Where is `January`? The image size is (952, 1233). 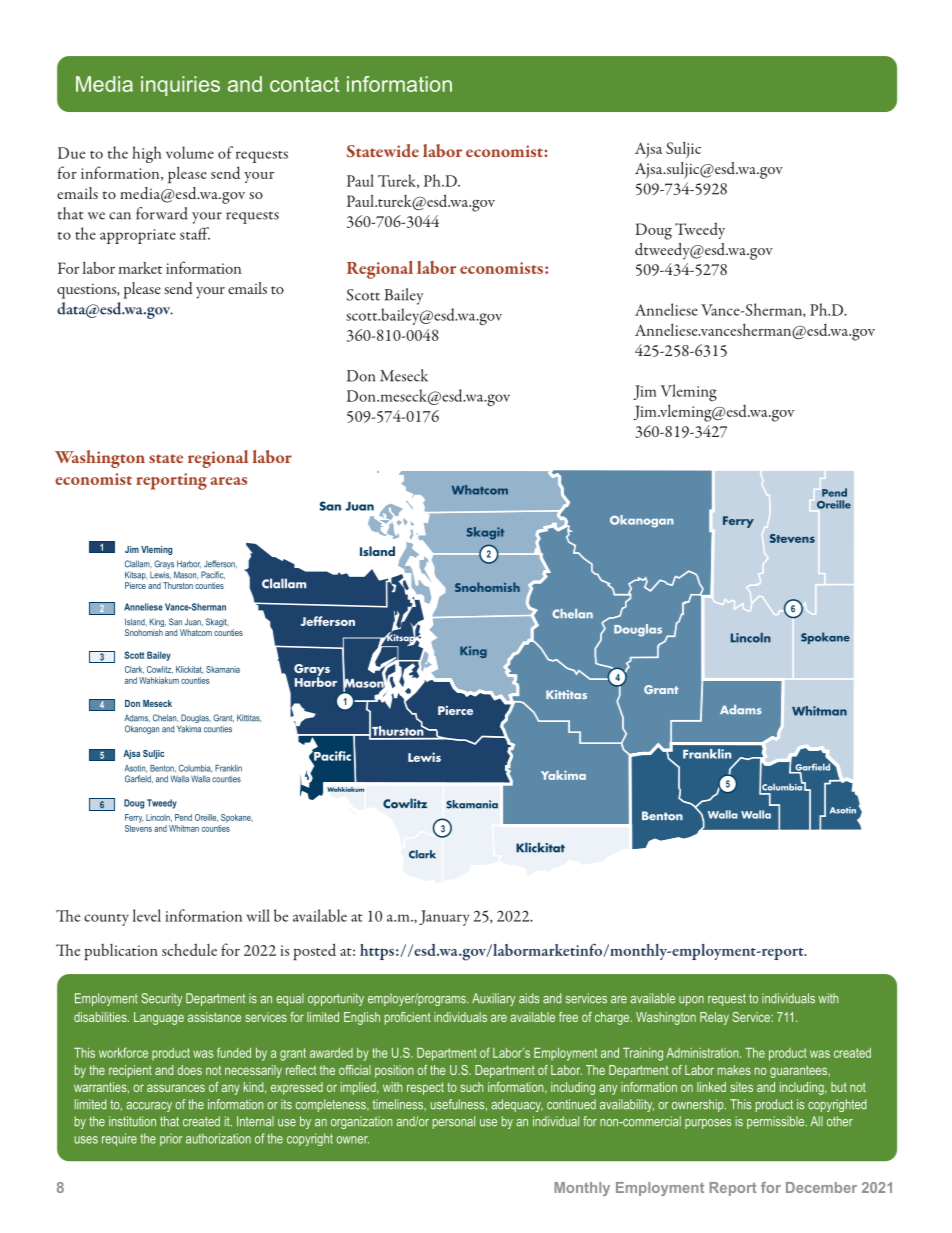 January is located at coordinates (444, 918).
